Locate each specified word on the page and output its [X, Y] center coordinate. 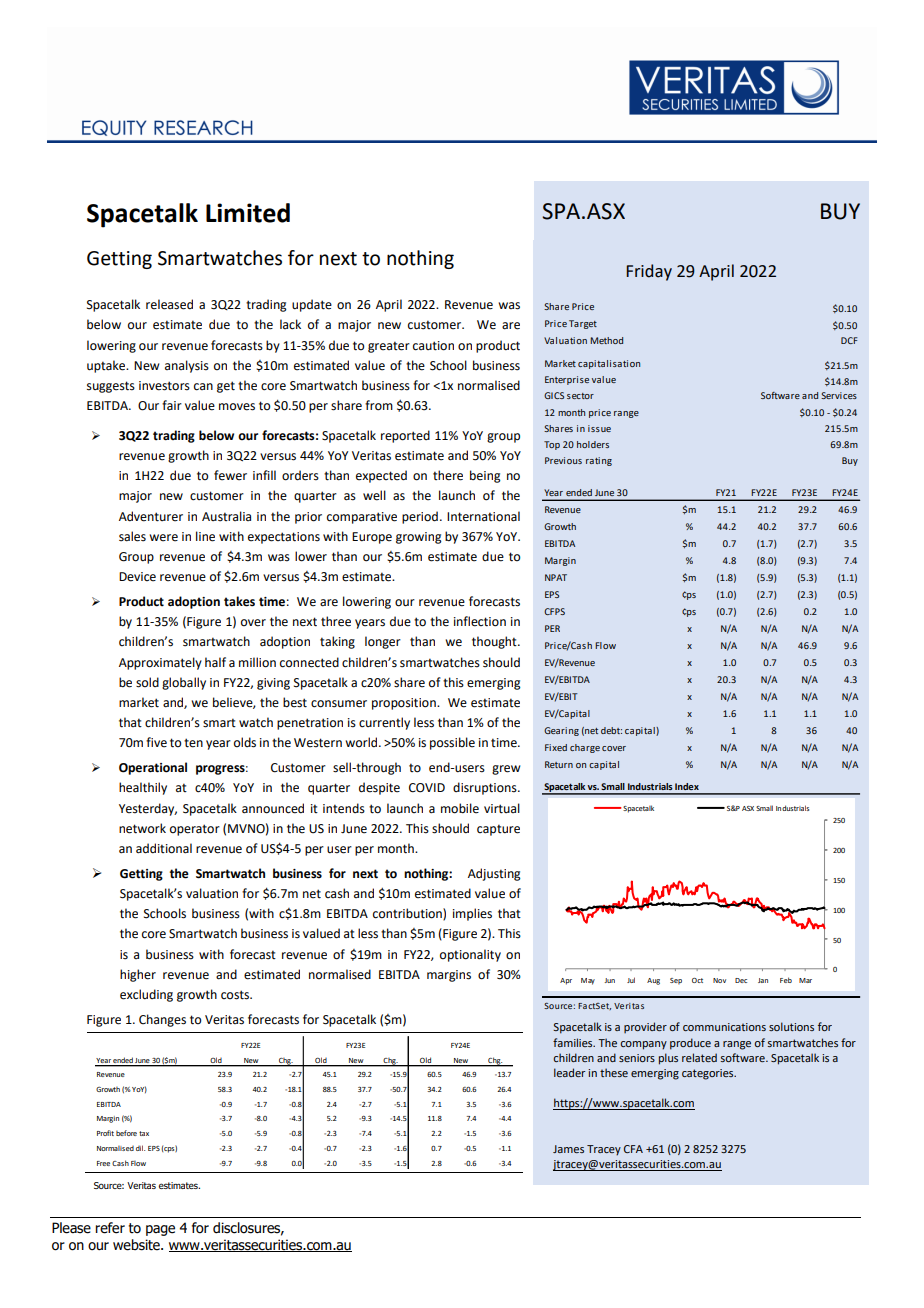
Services [839, 395]
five [156, 742]
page [160, 1230]
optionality [470, 955]
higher [138, 975]
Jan [763, 980]
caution [433, 346]
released [169, 304]
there [448, 475]
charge [585, 748]
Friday [649, 272]
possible [452, 743]
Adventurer [151, 516]
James [568, 1149]
